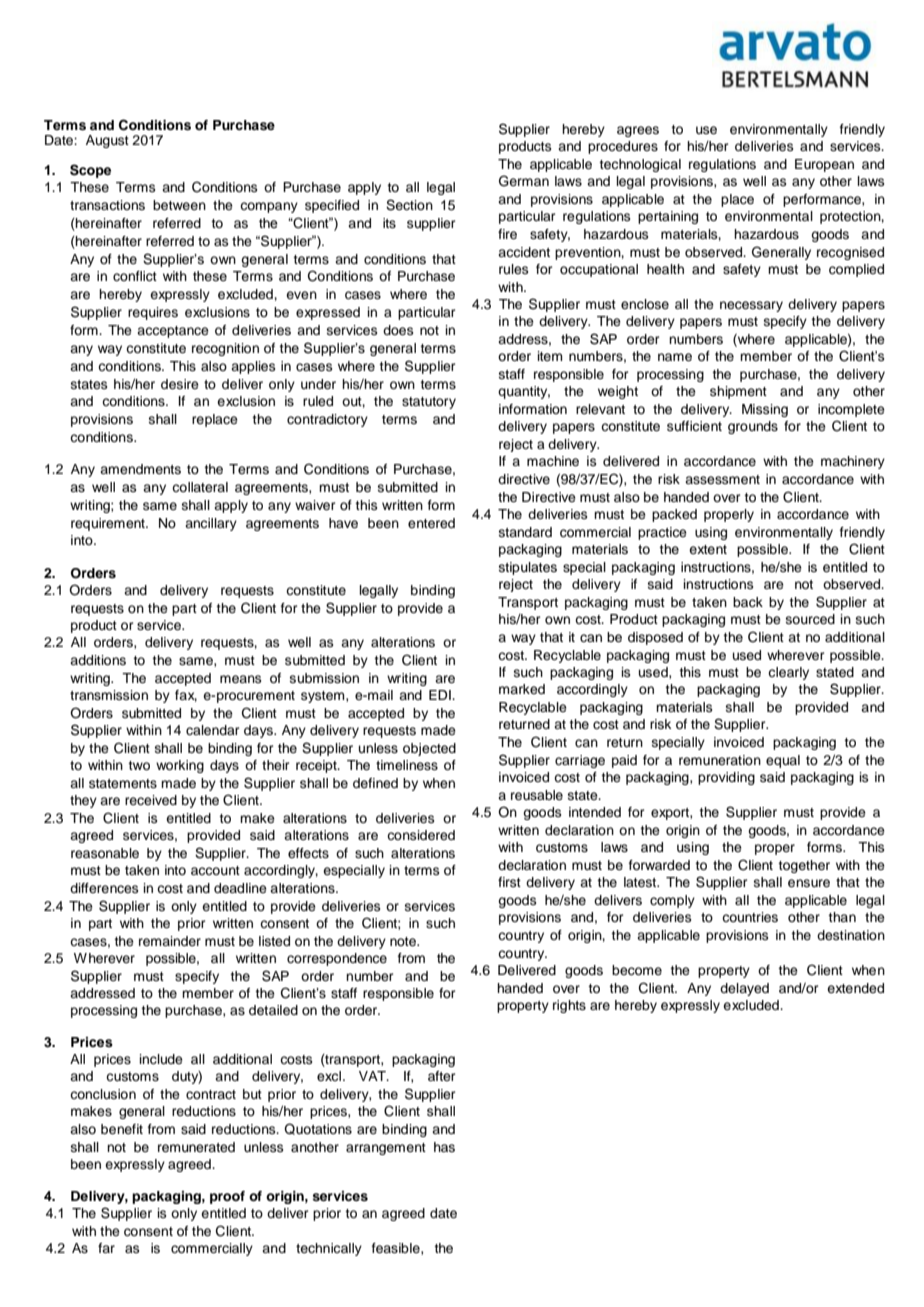  What do you see at coordinates (186, 696) in the document?
I see `fax` at bounding box center [186, 696].
